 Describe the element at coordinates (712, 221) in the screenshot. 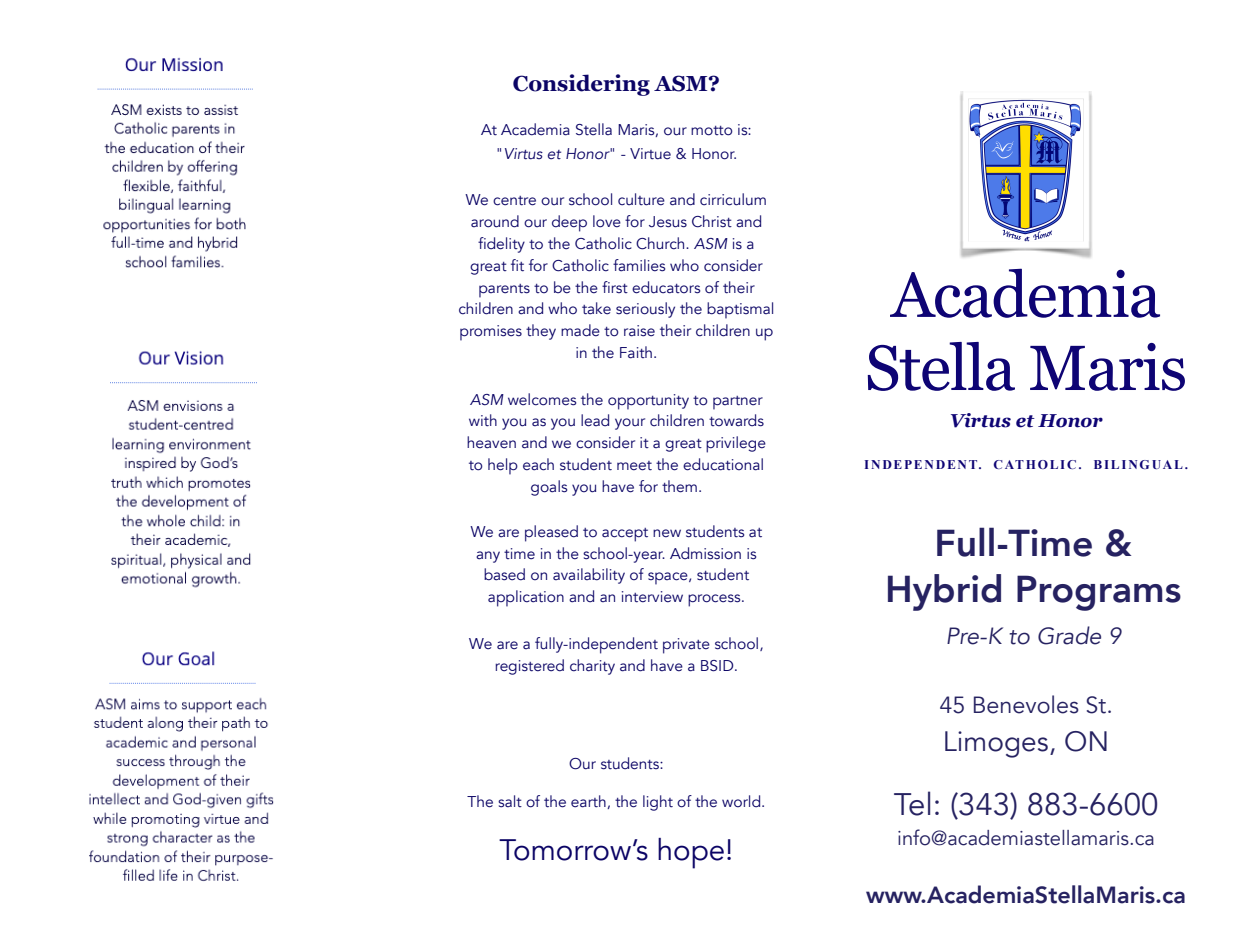

I see `Christ` at that location.
